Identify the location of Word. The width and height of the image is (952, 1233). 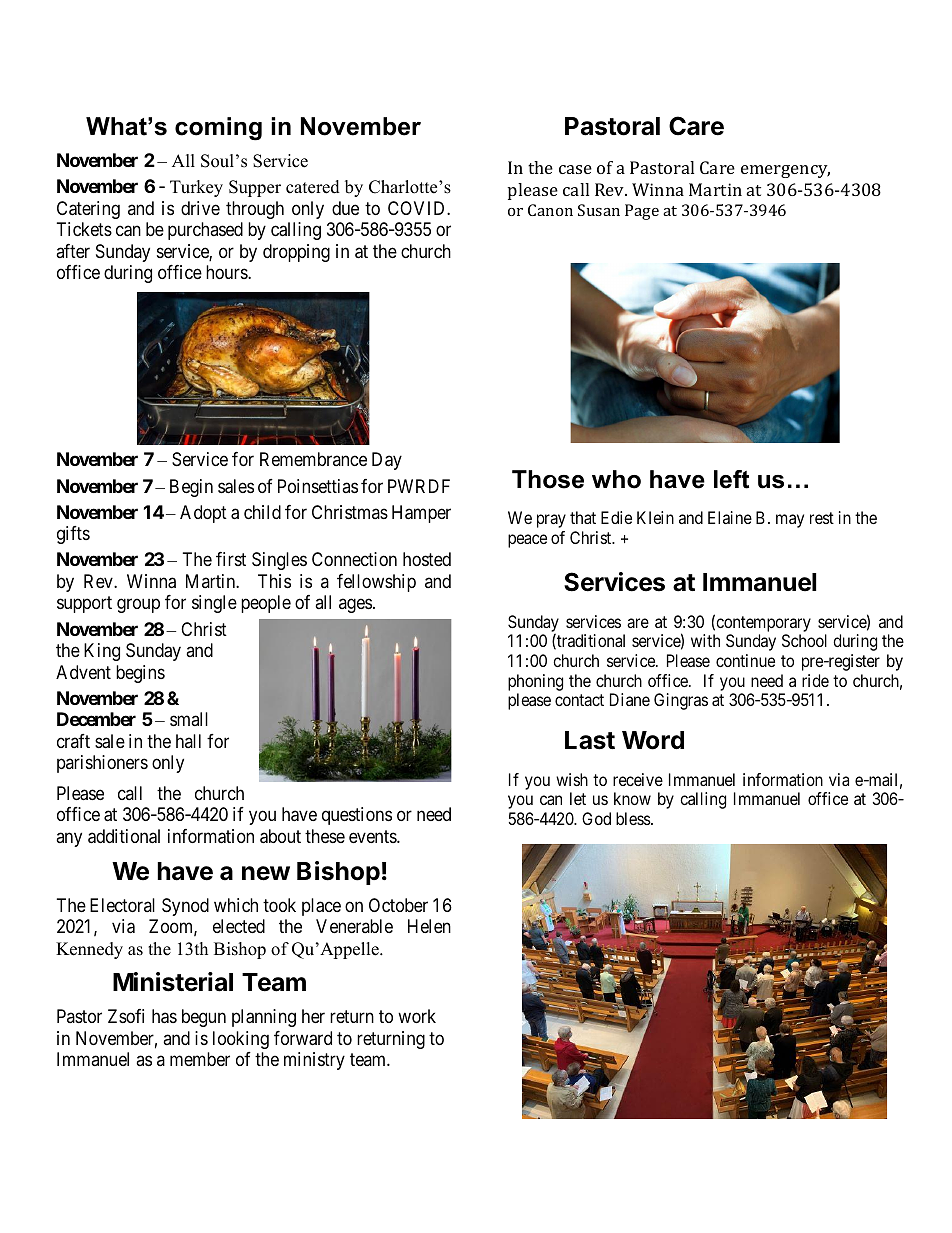
(653, 740).
